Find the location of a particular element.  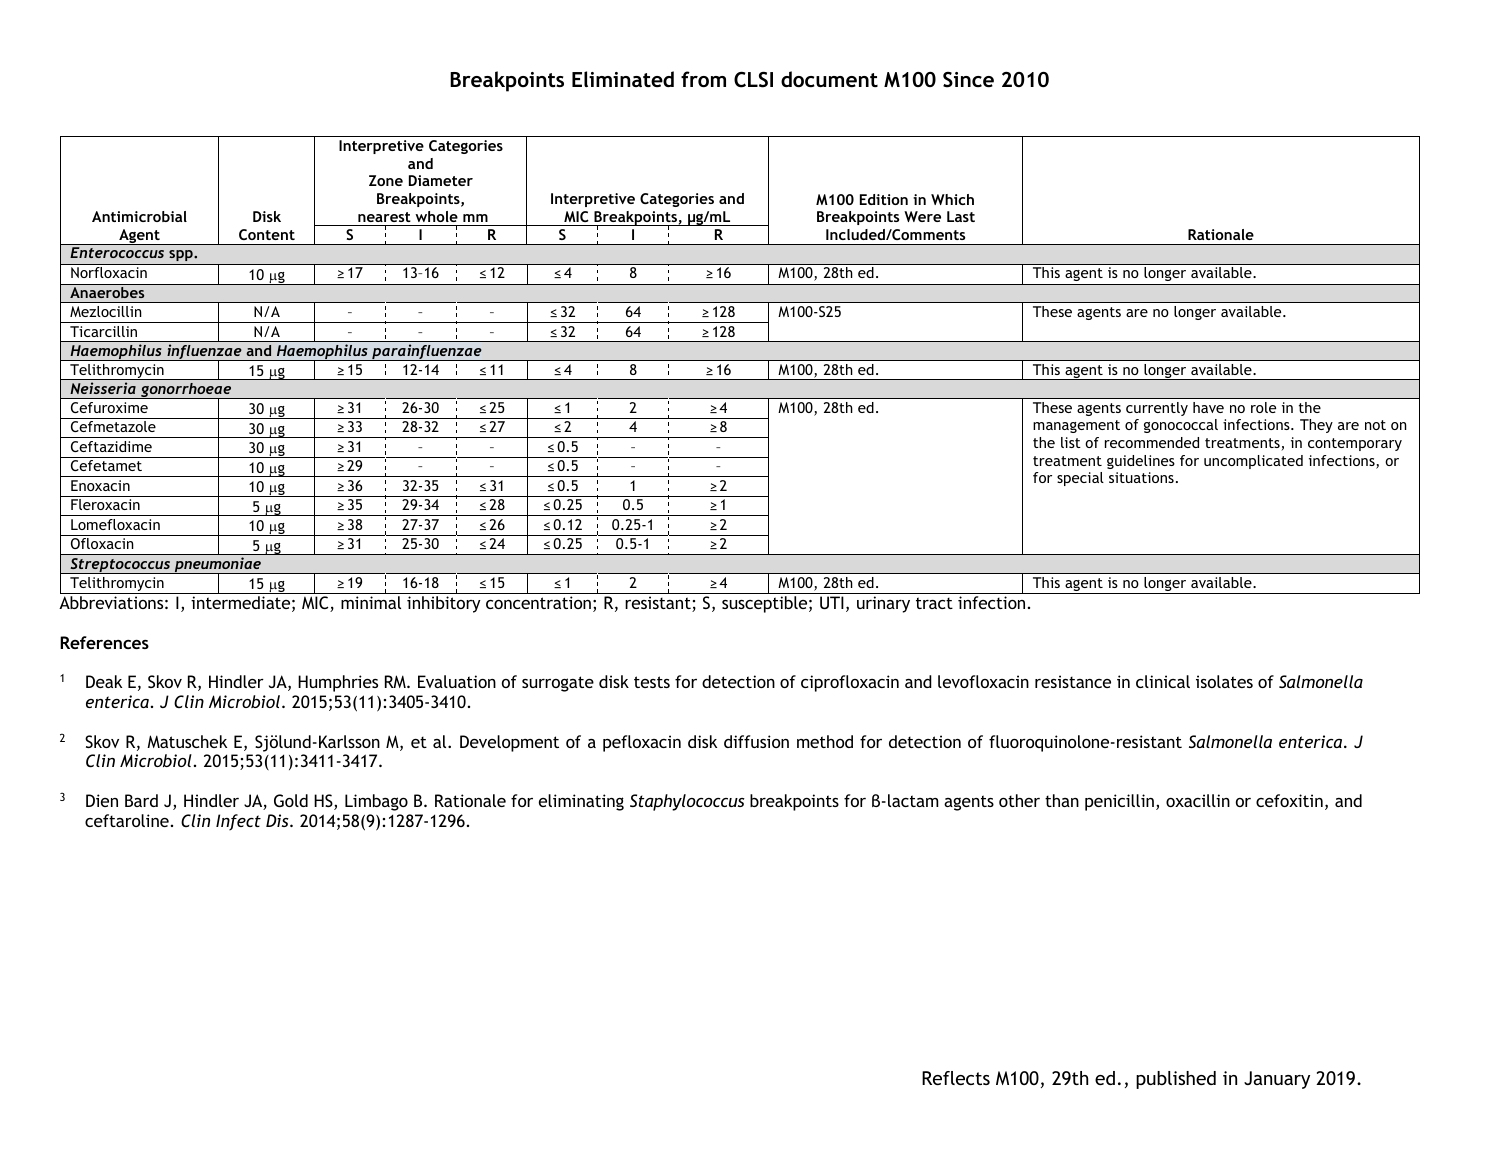

have is located at coordinates (1208, 407).
